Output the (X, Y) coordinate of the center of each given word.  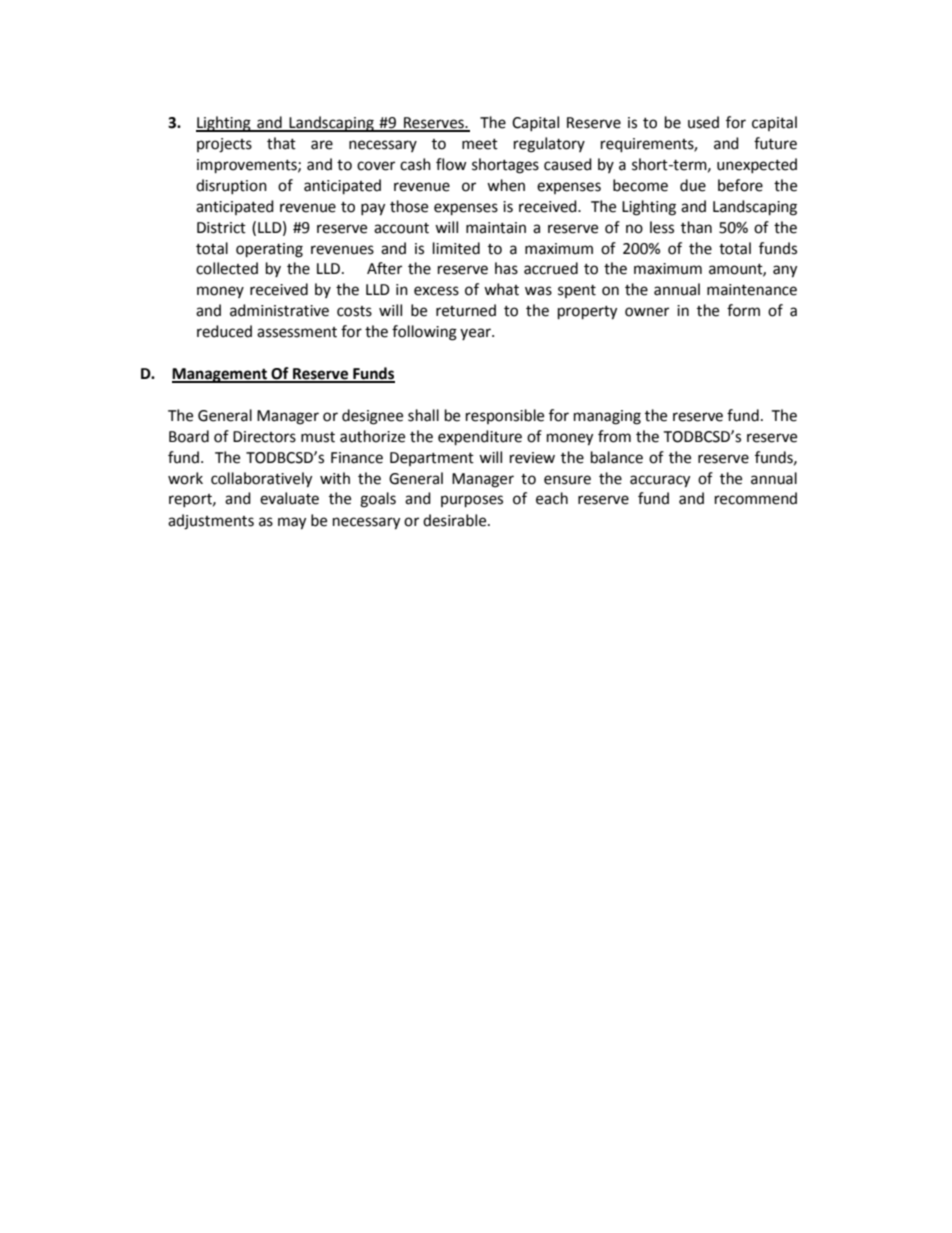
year (476, 334)
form (743, 310)
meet (480, 144)
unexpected (757, 165)
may (292, 523)
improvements (248, 166)
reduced (224, 331)
